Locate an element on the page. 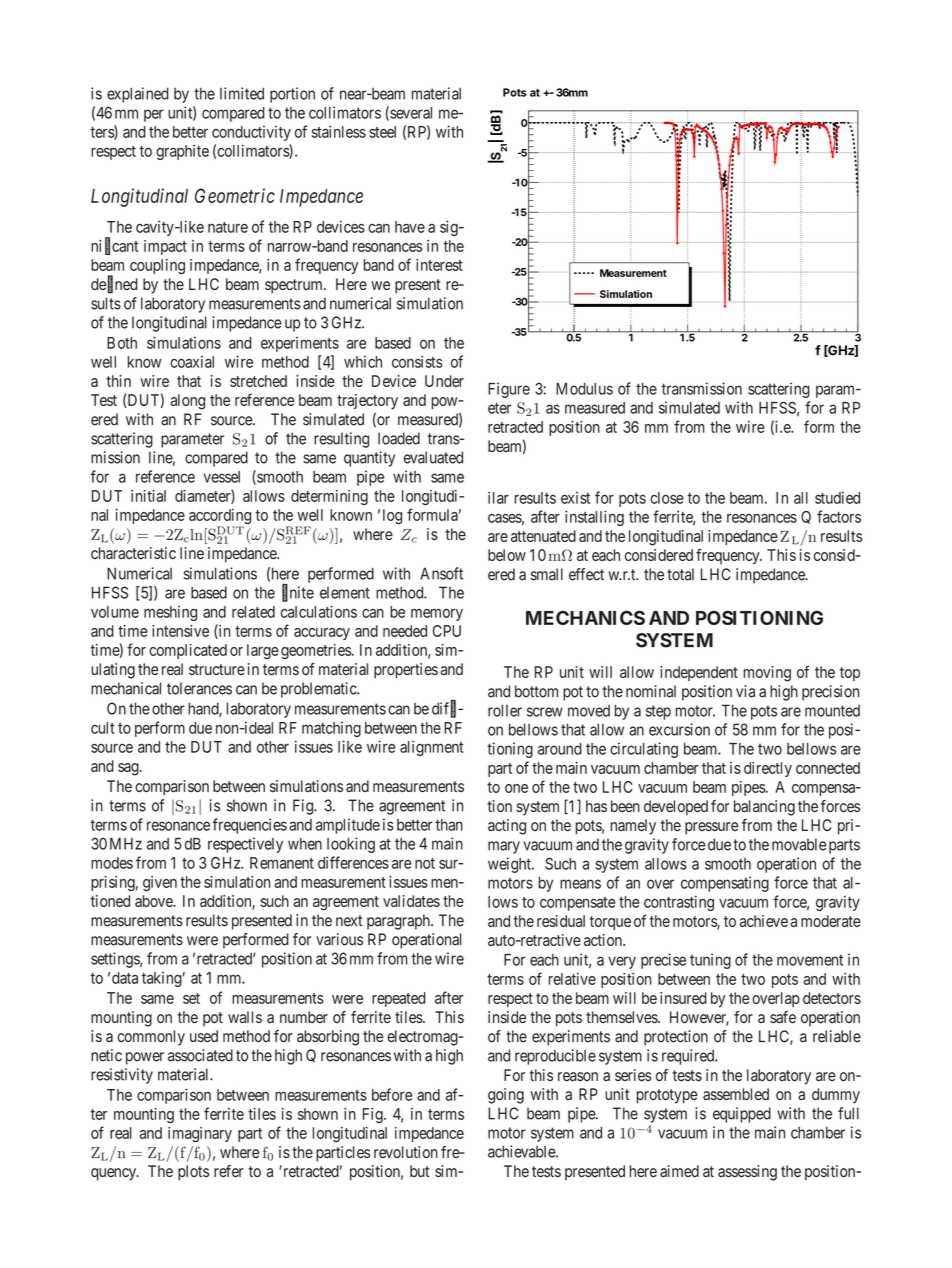 The image size is (952, 1268). steel is located at coordinates (382, 132).
